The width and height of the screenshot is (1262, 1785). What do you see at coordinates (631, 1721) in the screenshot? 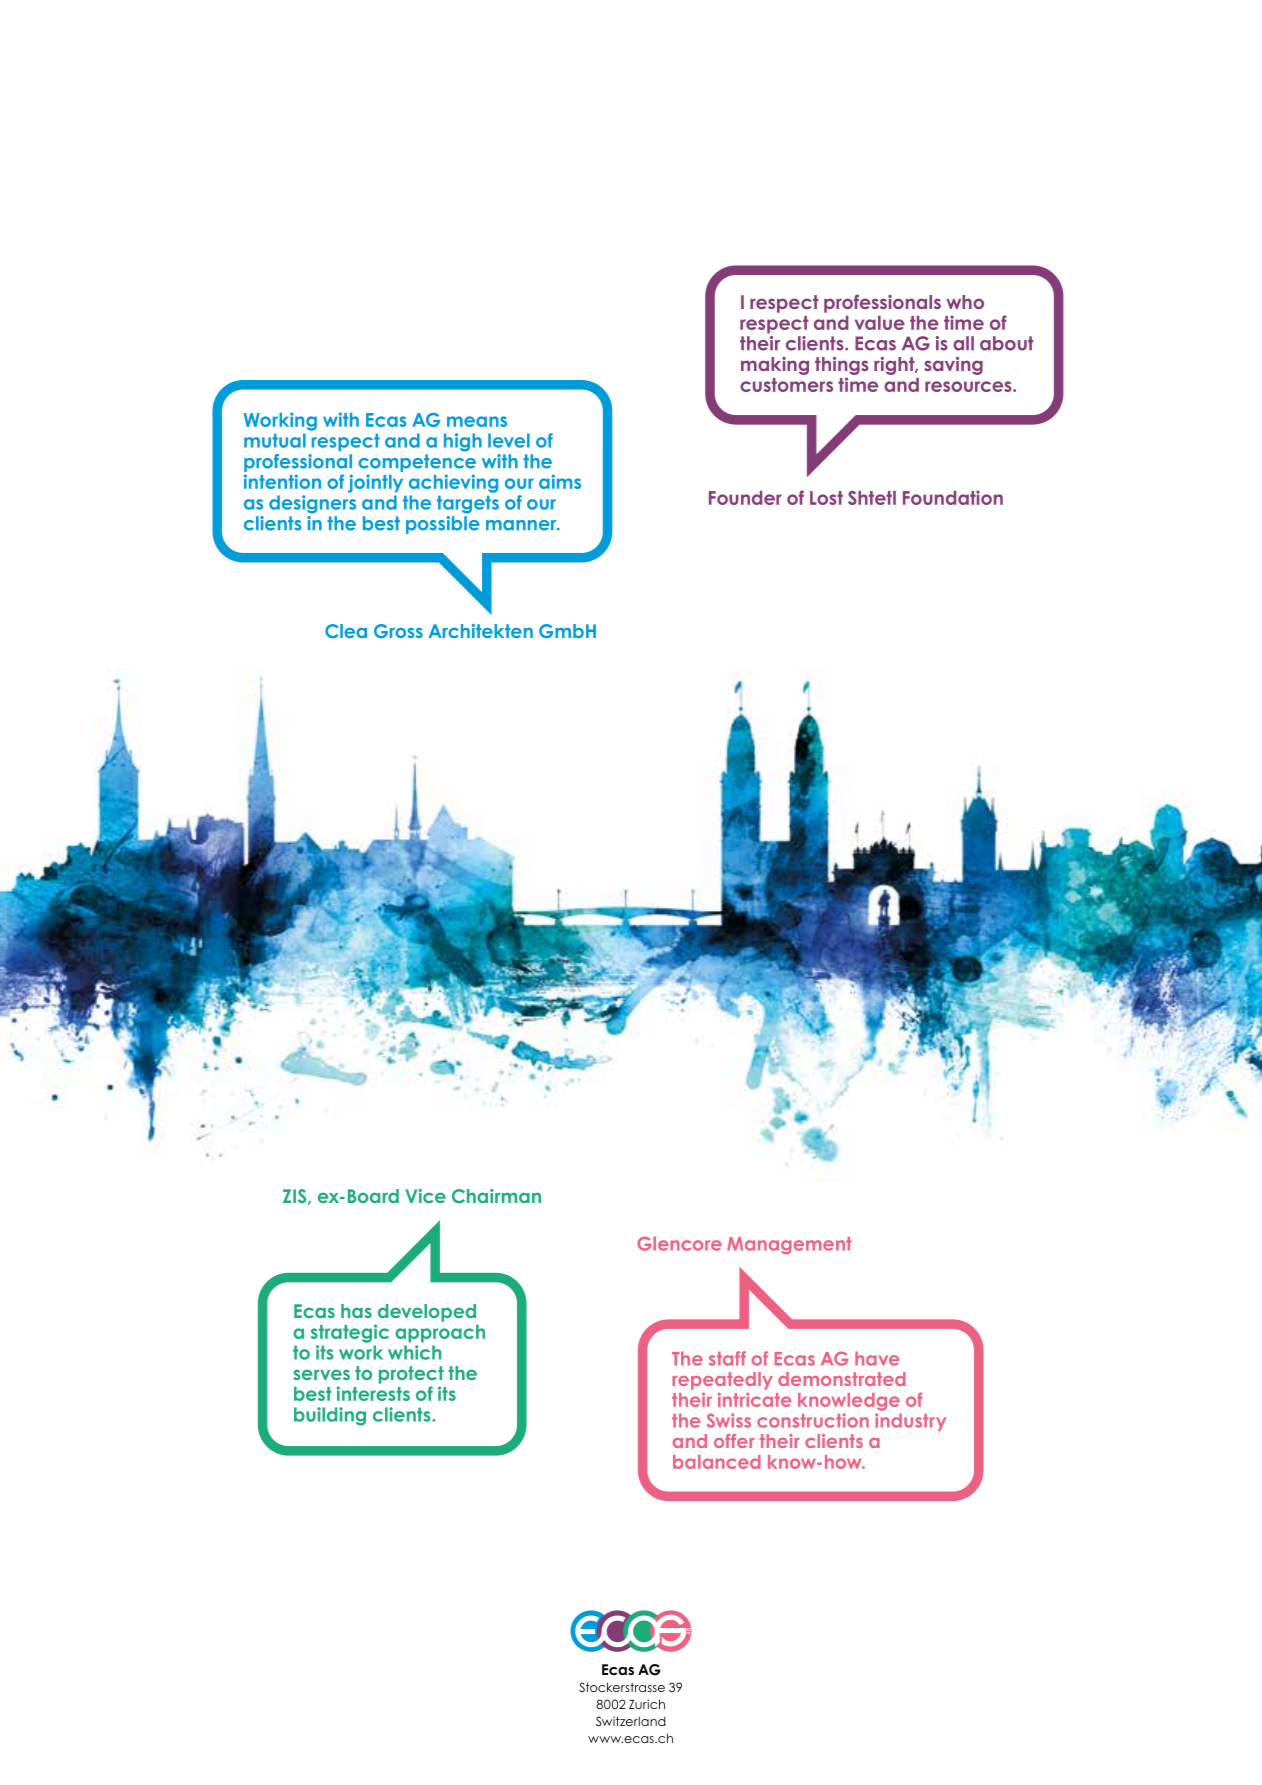
I see `Switzerland` at bounding box center [631, 1721].
